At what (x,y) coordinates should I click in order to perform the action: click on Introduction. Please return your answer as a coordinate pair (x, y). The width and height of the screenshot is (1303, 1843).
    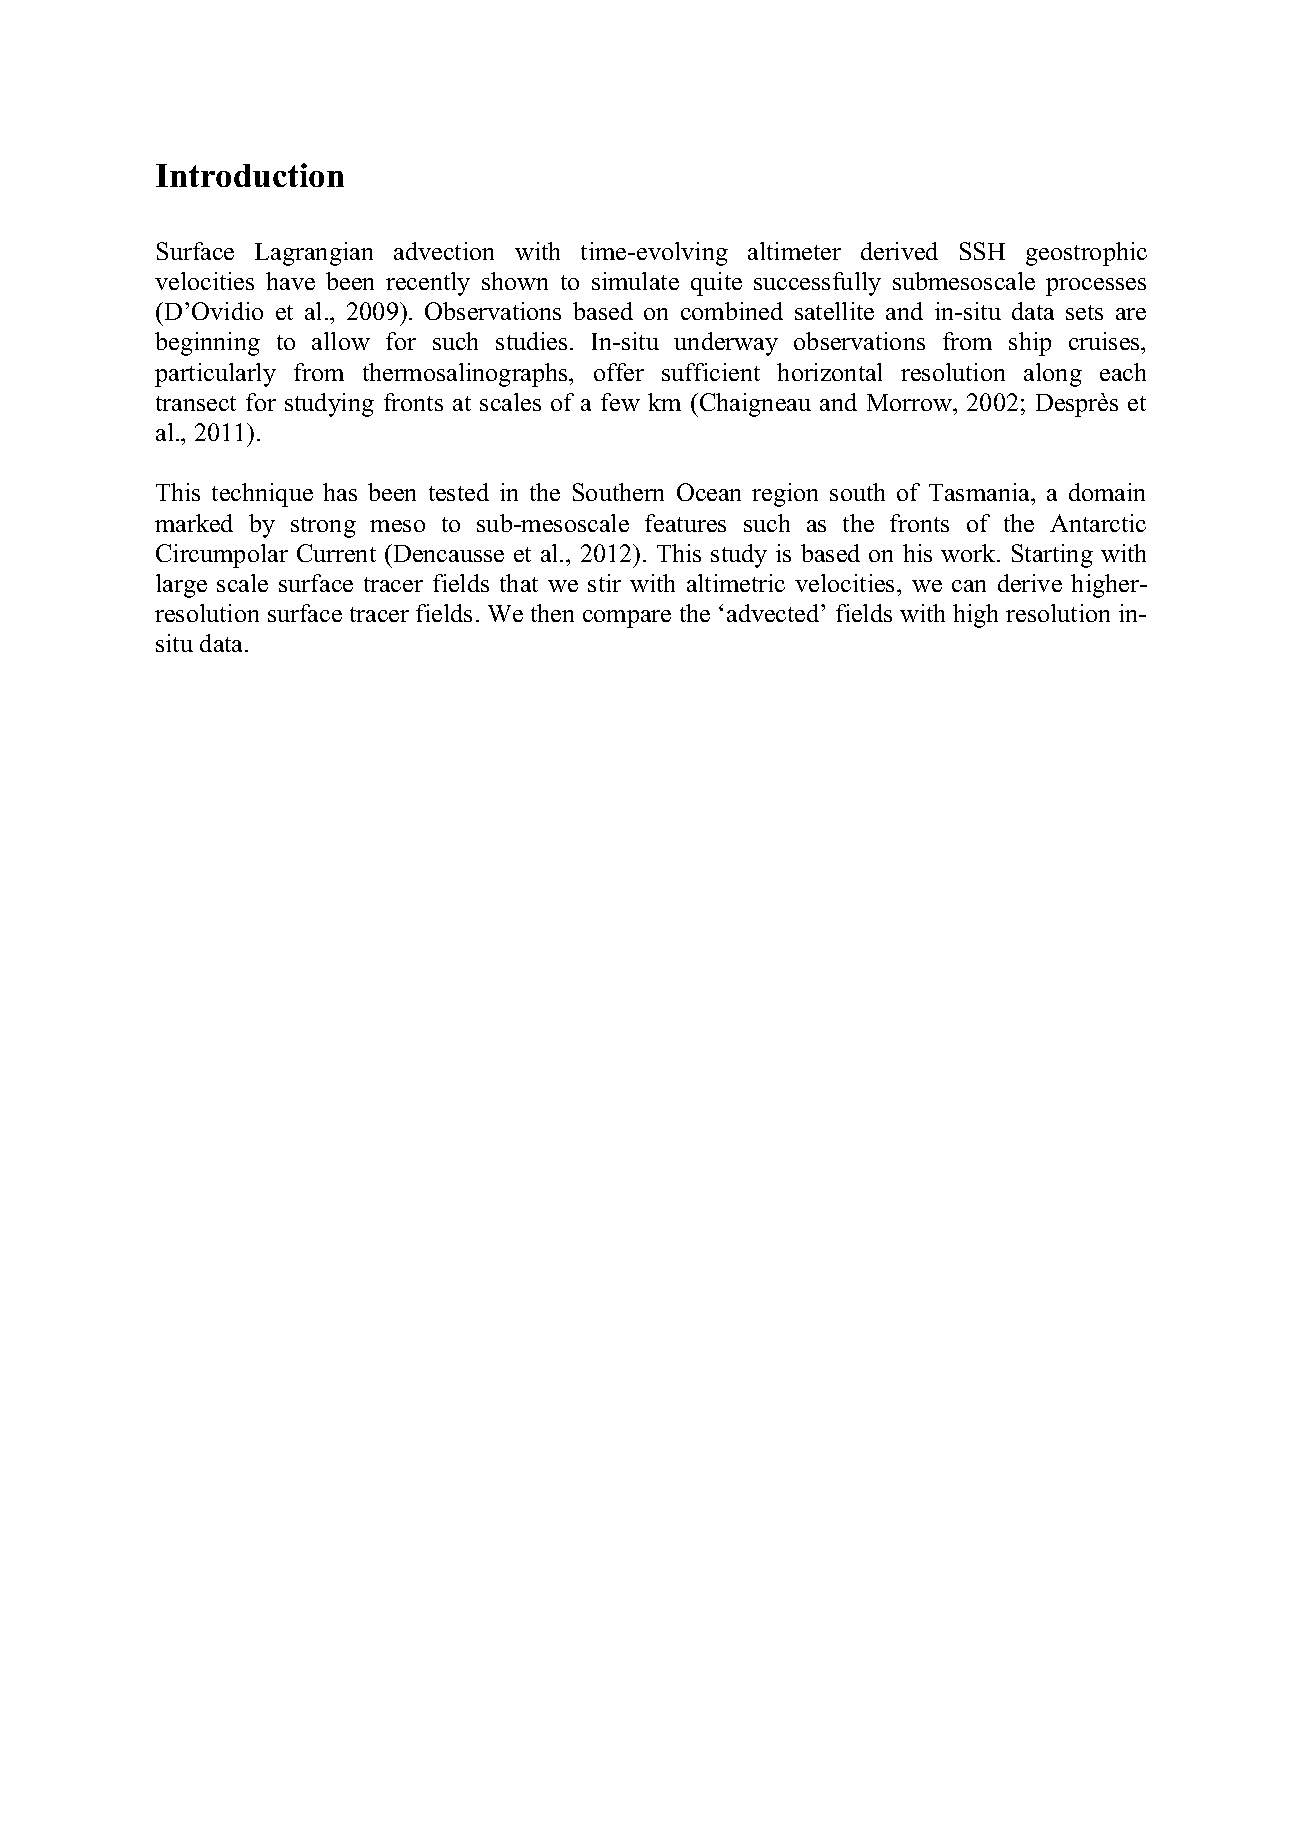
    Looking at the image, I should click on (250, 175).
